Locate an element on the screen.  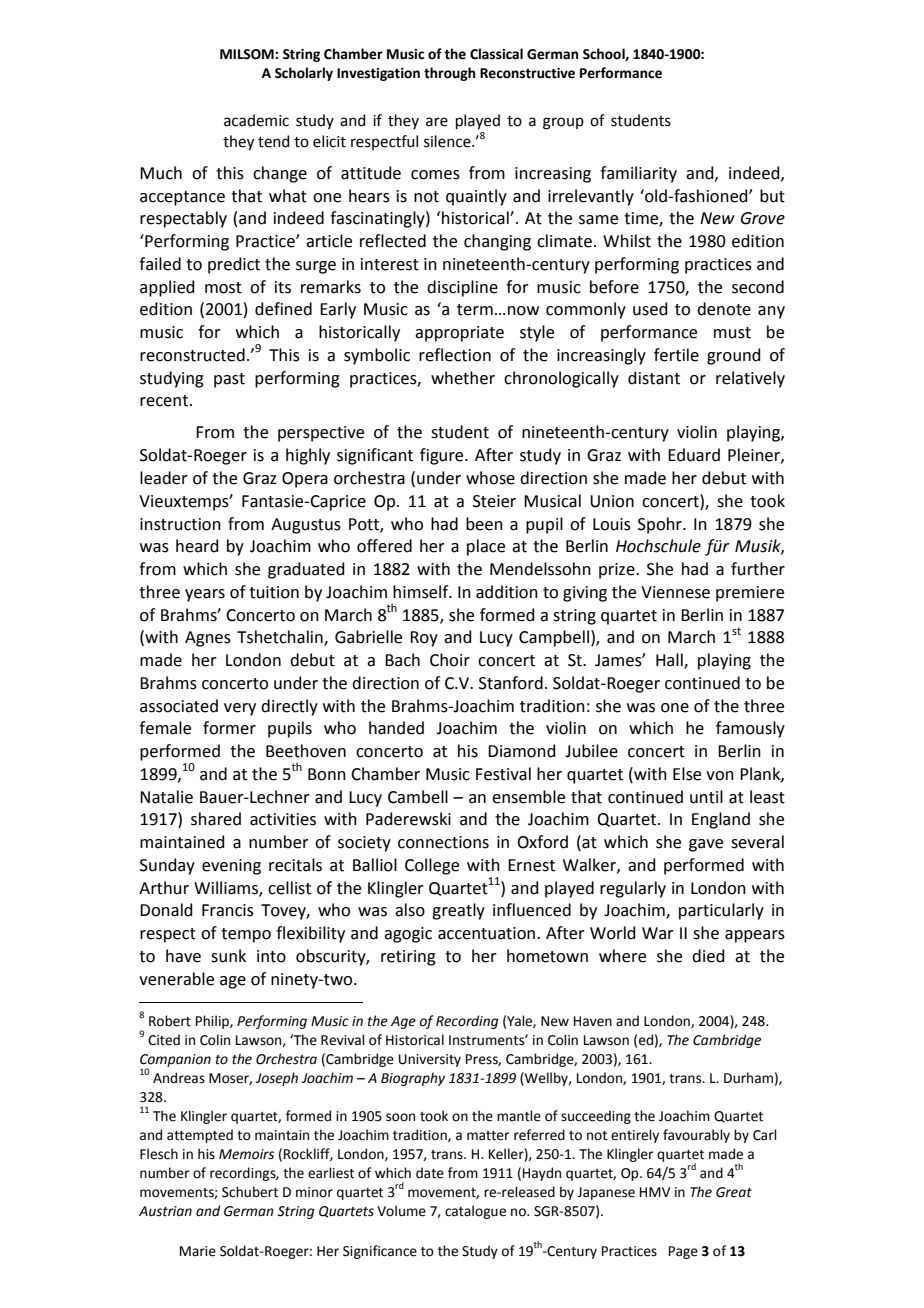
Hall is located at coordinates (670, 661).
